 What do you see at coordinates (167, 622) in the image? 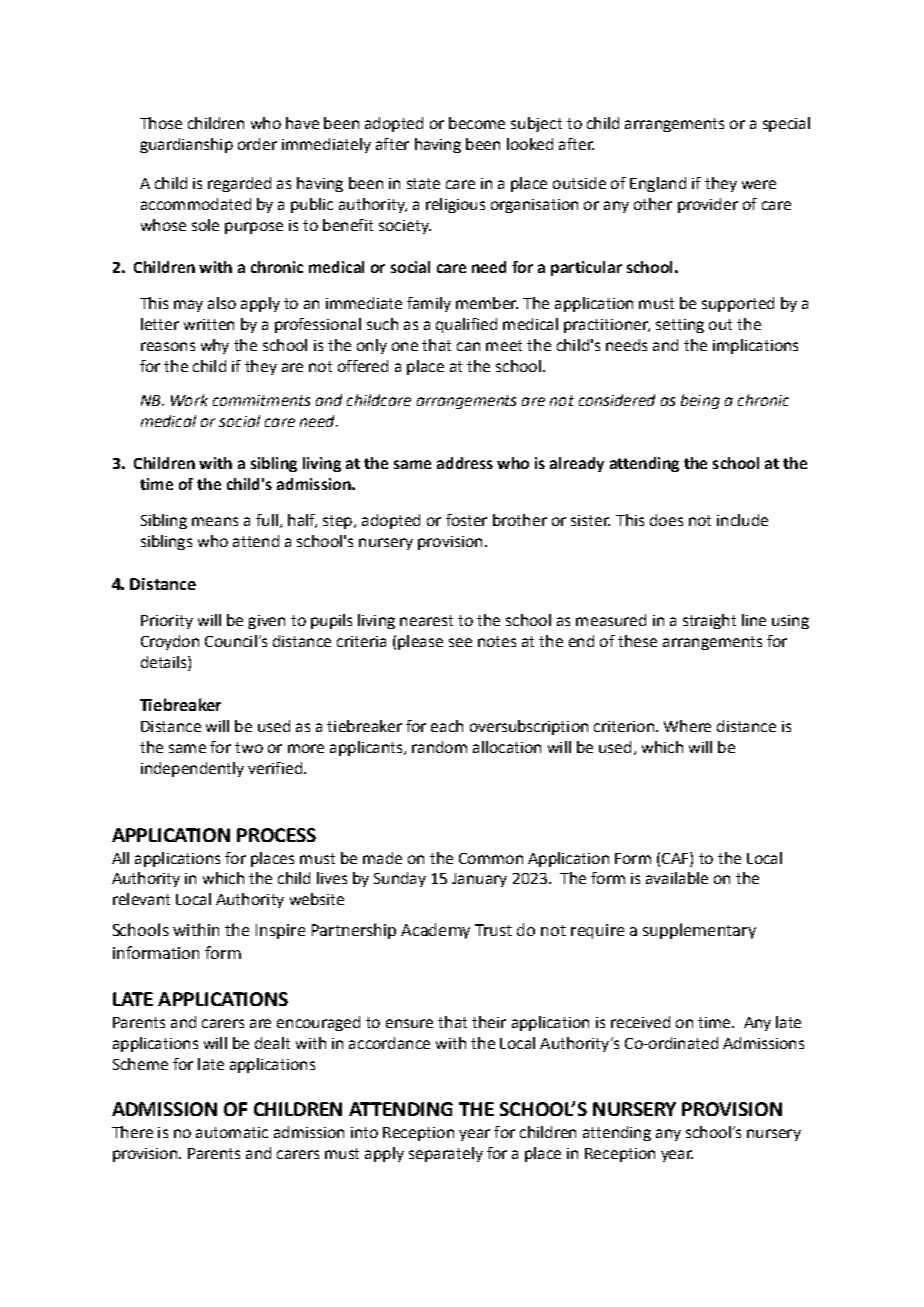
I see `Priority` at bounding box center [167, 622].
